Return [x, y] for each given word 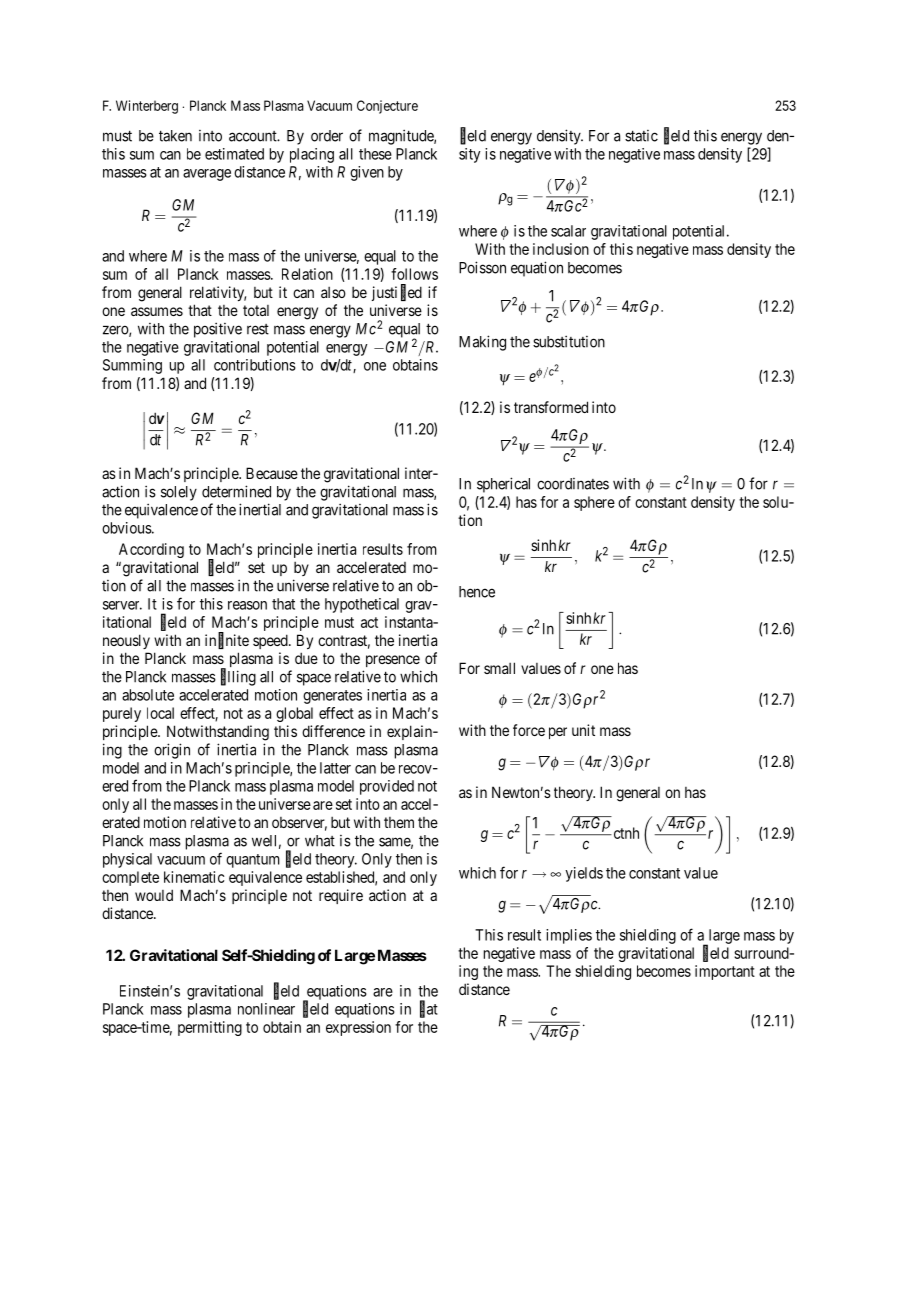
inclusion [561, 249]
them [399, 822]
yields [584, 874]
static [641, 136]
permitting [210, 1028]
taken [175, 136]
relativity [218, 293]
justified [397, 293]
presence [393, 661]
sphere [594, 503]
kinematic [194, 877]
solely [179, 493]
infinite [227, 641]
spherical [503, 485]
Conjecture [387, 107]
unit [583, 730]
